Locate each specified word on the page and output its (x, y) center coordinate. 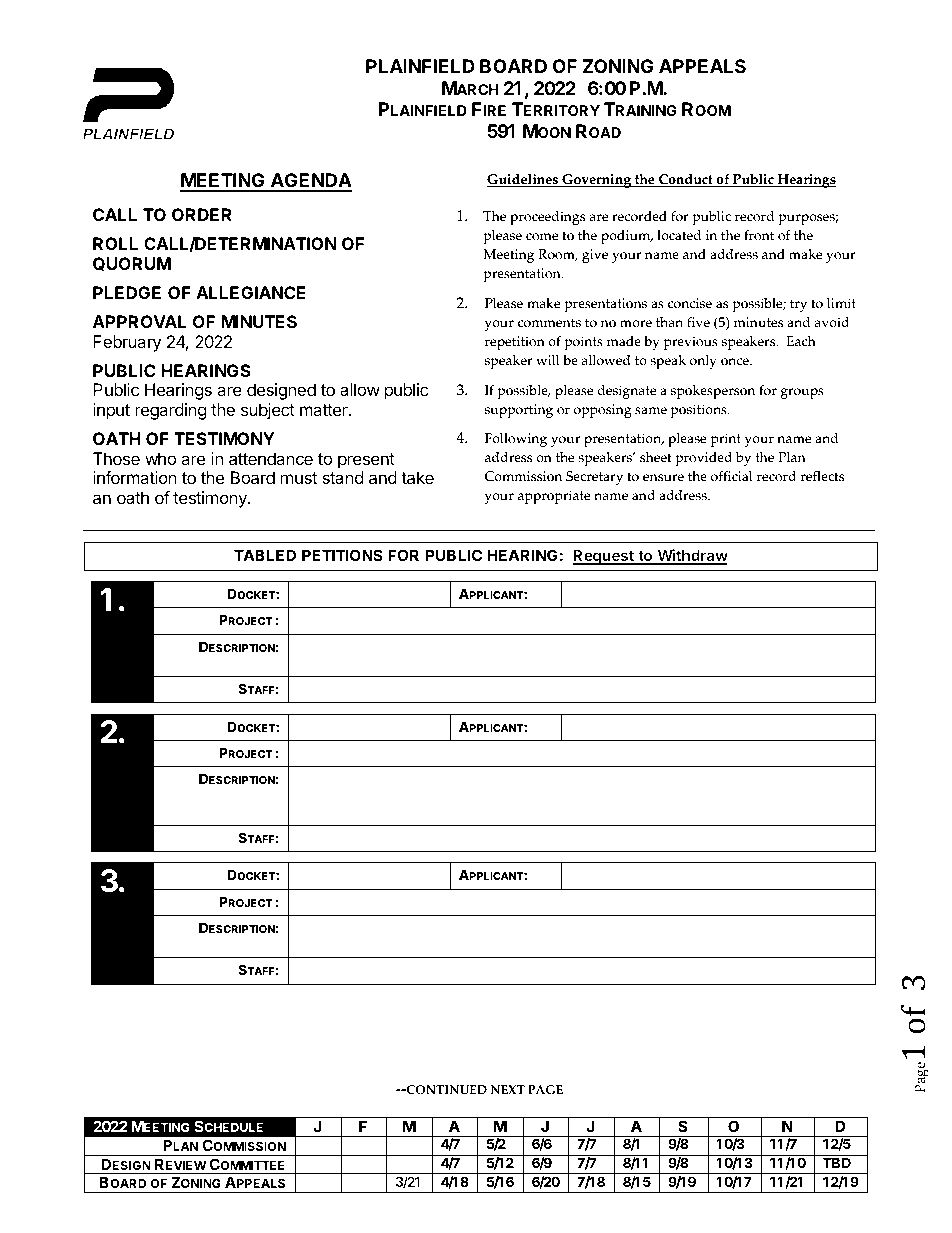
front (759, 235)
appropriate (554, 497)
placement (631, 796)
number (511, 945)
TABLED (265, 555)
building (772, 796)
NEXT (508, 1089)
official (731, 476)
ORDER (202, 214)
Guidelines (524, 180)
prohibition (456, 796)
